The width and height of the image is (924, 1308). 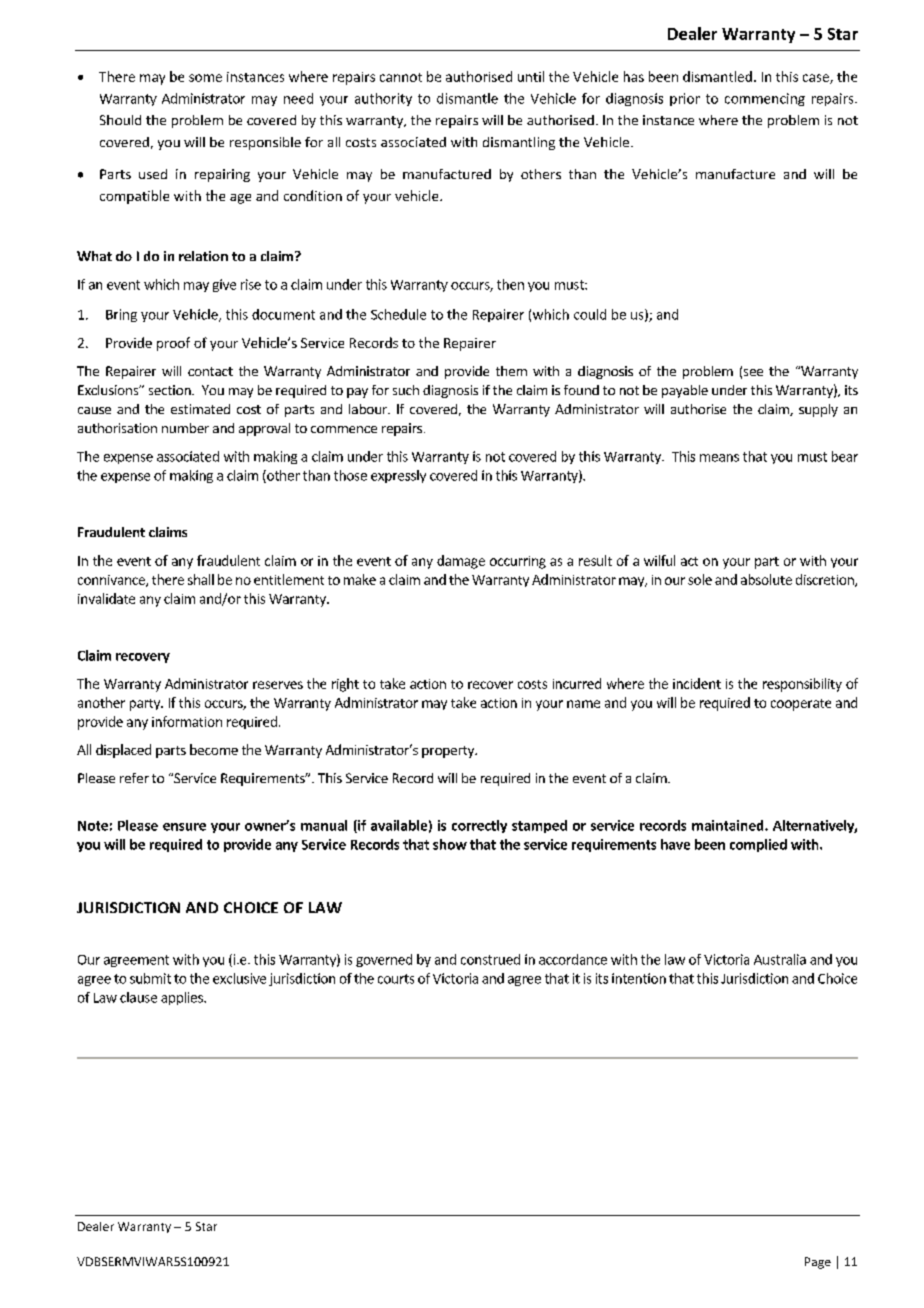 What do you see at coordinates (780, 959) in the image?
I see `Australia` at bounding box center [780, 959].
